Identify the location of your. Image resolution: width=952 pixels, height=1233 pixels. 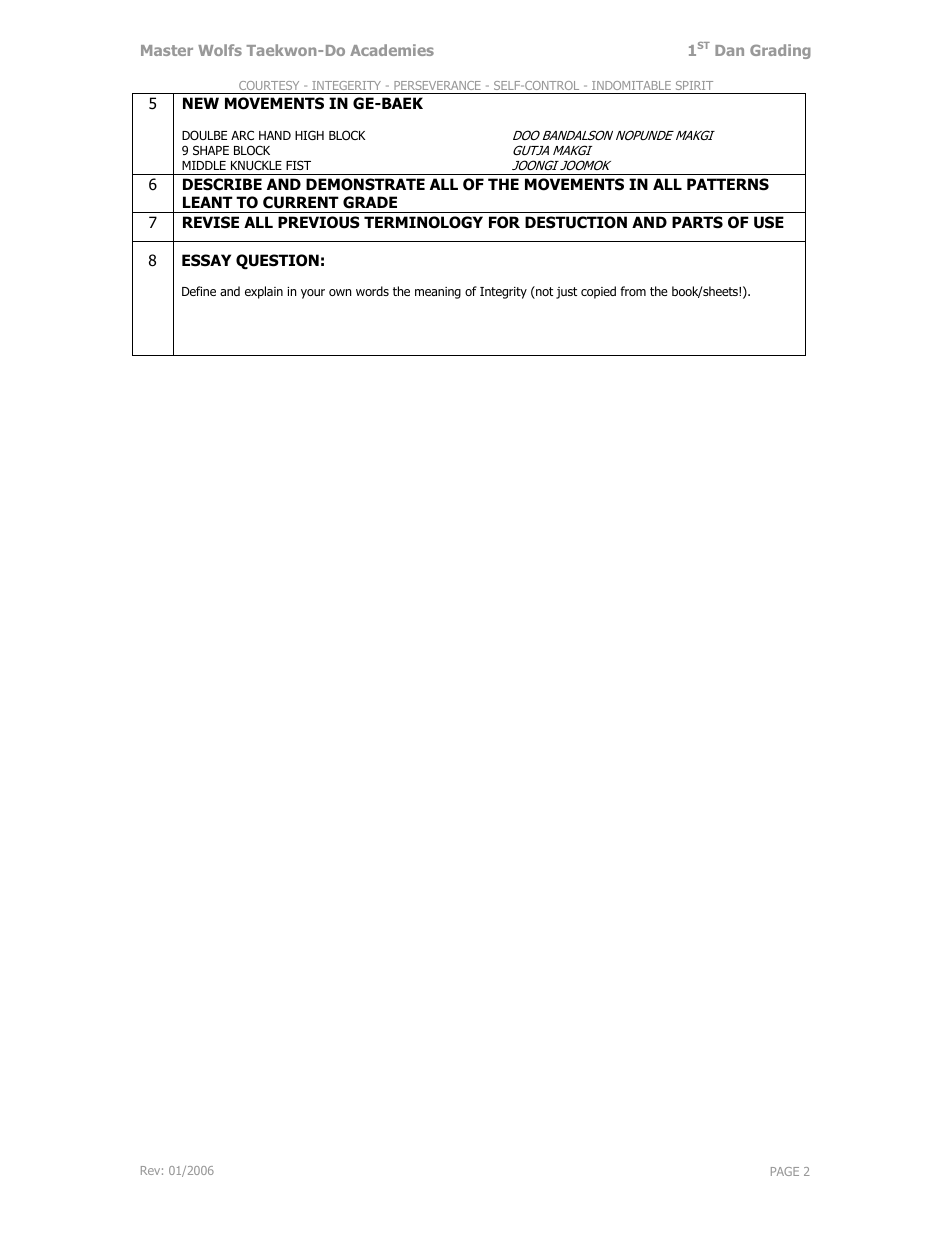
(313, 294).
